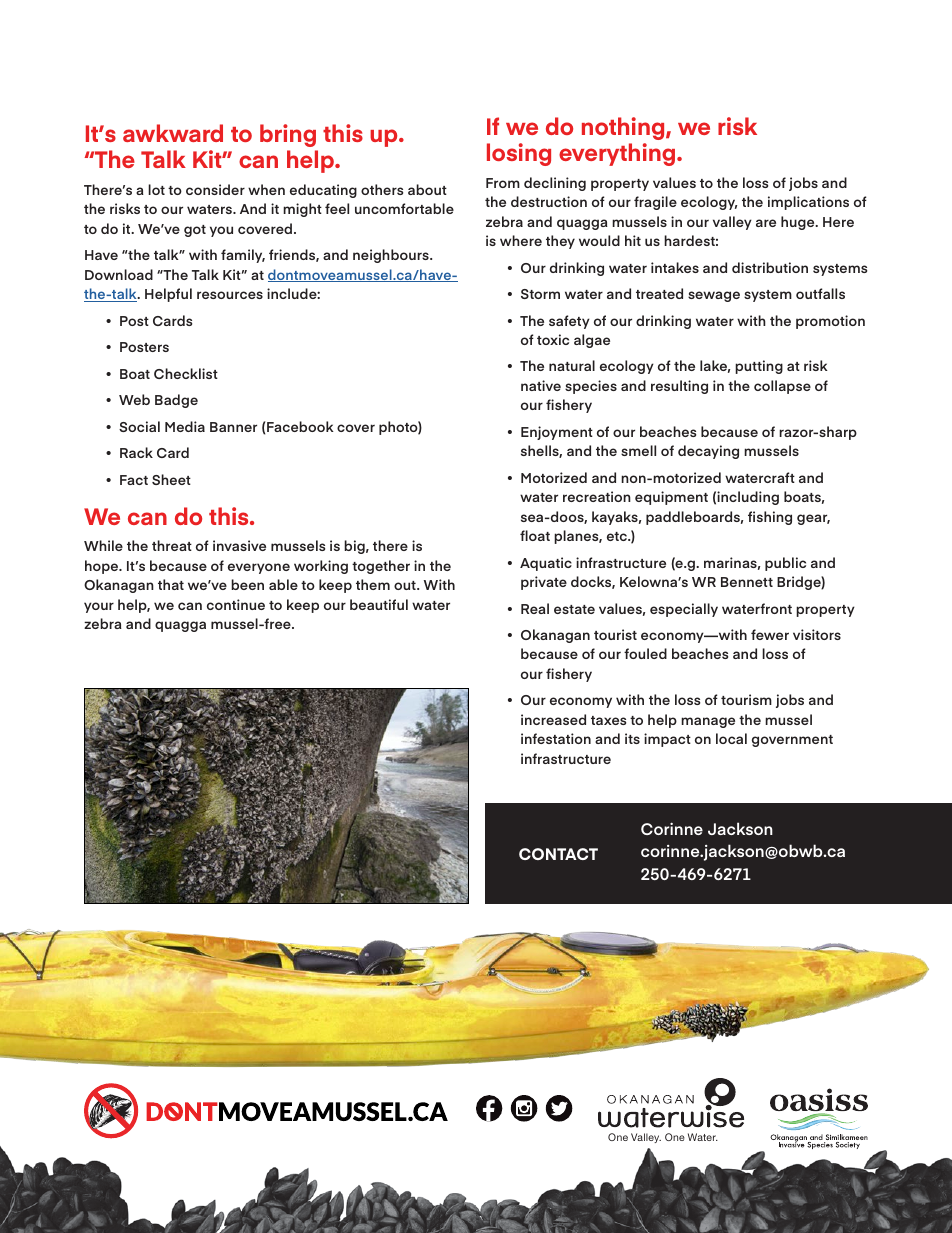  What do you see at coordinates (171, 479) in the document?
I see `Sheet` at bounding box center [171, 479].
